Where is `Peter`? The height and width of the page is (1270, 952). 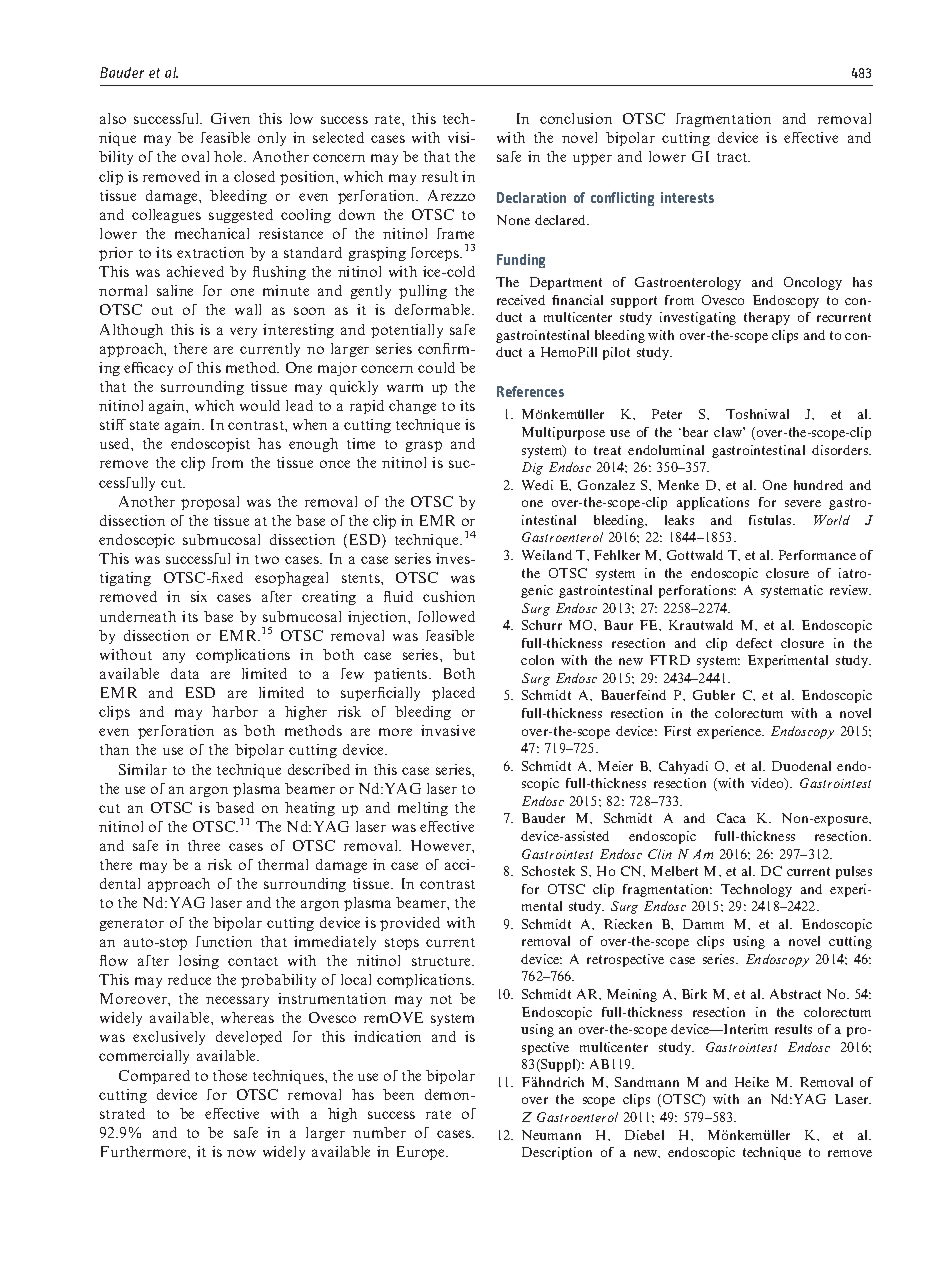 Peter is located at coordinates (667, 414).
